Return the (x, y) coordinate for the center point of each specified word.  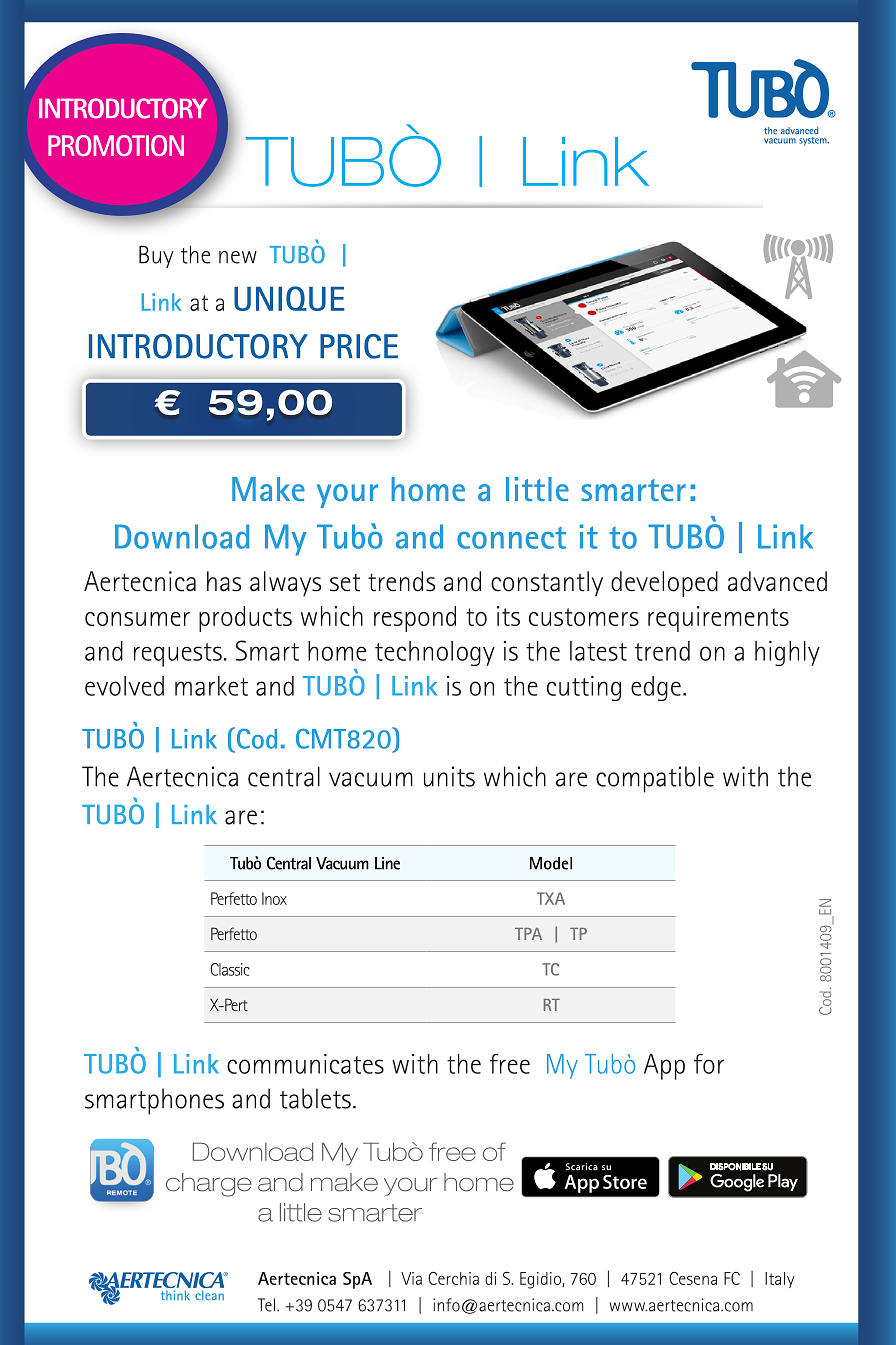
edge (656, 688)
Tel (266, 1305)
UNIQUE (289, 298)
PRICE (359, 346)
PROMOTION (116, 145)
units (449, 776)
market (211, 686)
